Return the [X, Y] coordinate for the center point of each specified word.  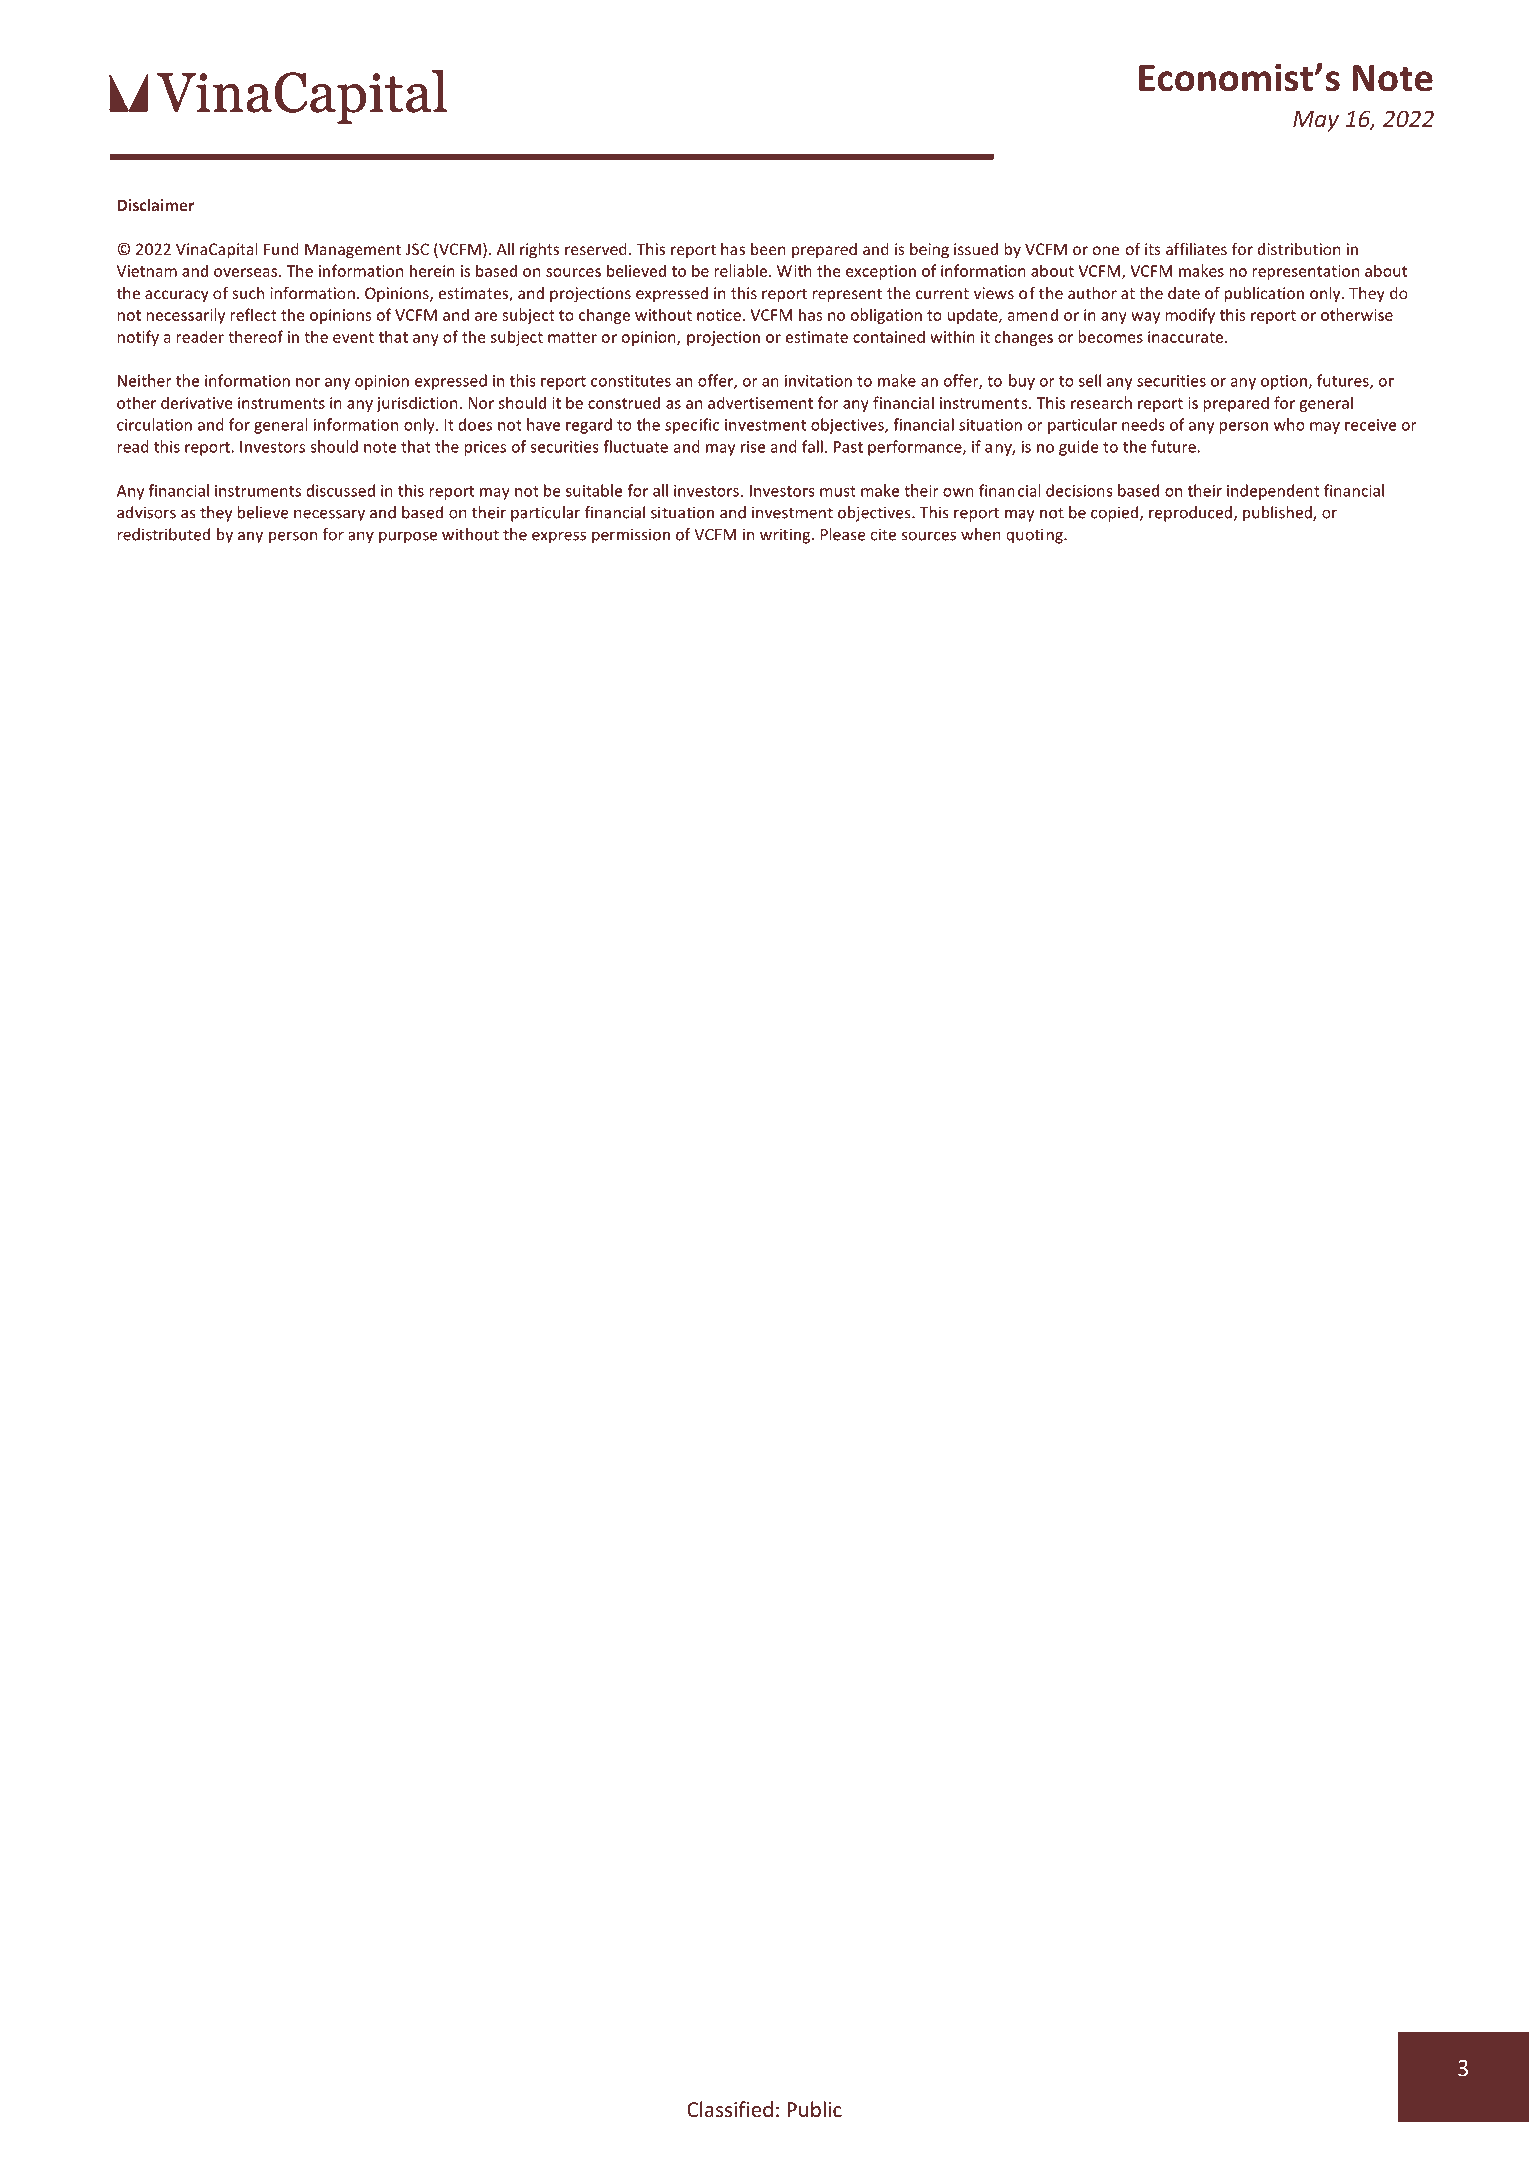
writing [786, 536]
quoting [1035, 536]
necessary [329, 515]
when [981, 534]
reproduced [1190, 514]
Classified [730, 2109]
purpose [408, 537]
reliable [741, 270]
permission [631, 536]
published [1278, 514]
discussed [340, 490]
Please [843, 534]
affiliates [1196, 249]
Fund [281, 249]
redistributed [164, 534]
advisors [146, 512]
